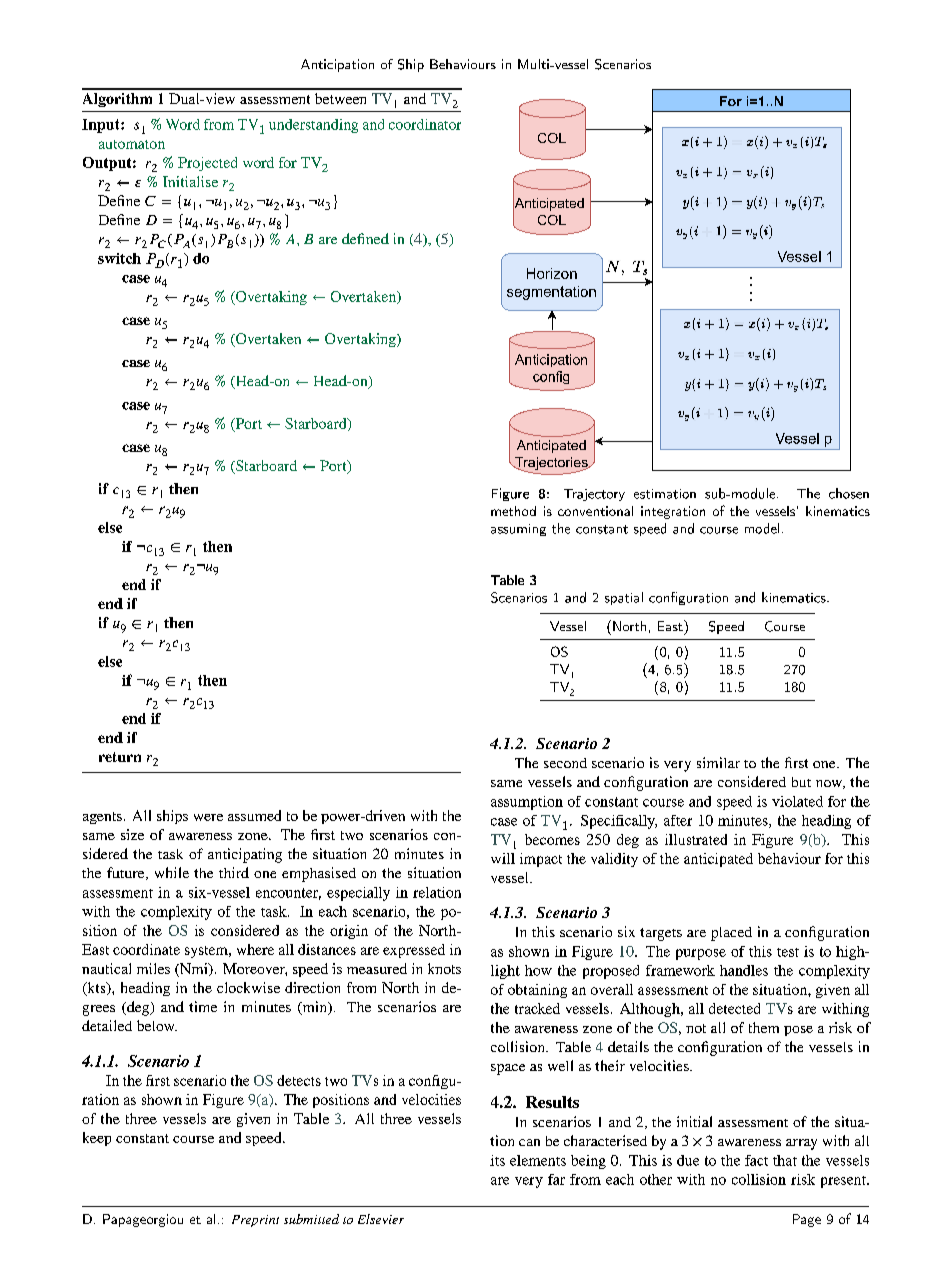 The width and height of the document is (952, 1270). What do you see at coordinates (255, 1221) in the document?
I see `Preprint` at bounding box center [255, 1221].
